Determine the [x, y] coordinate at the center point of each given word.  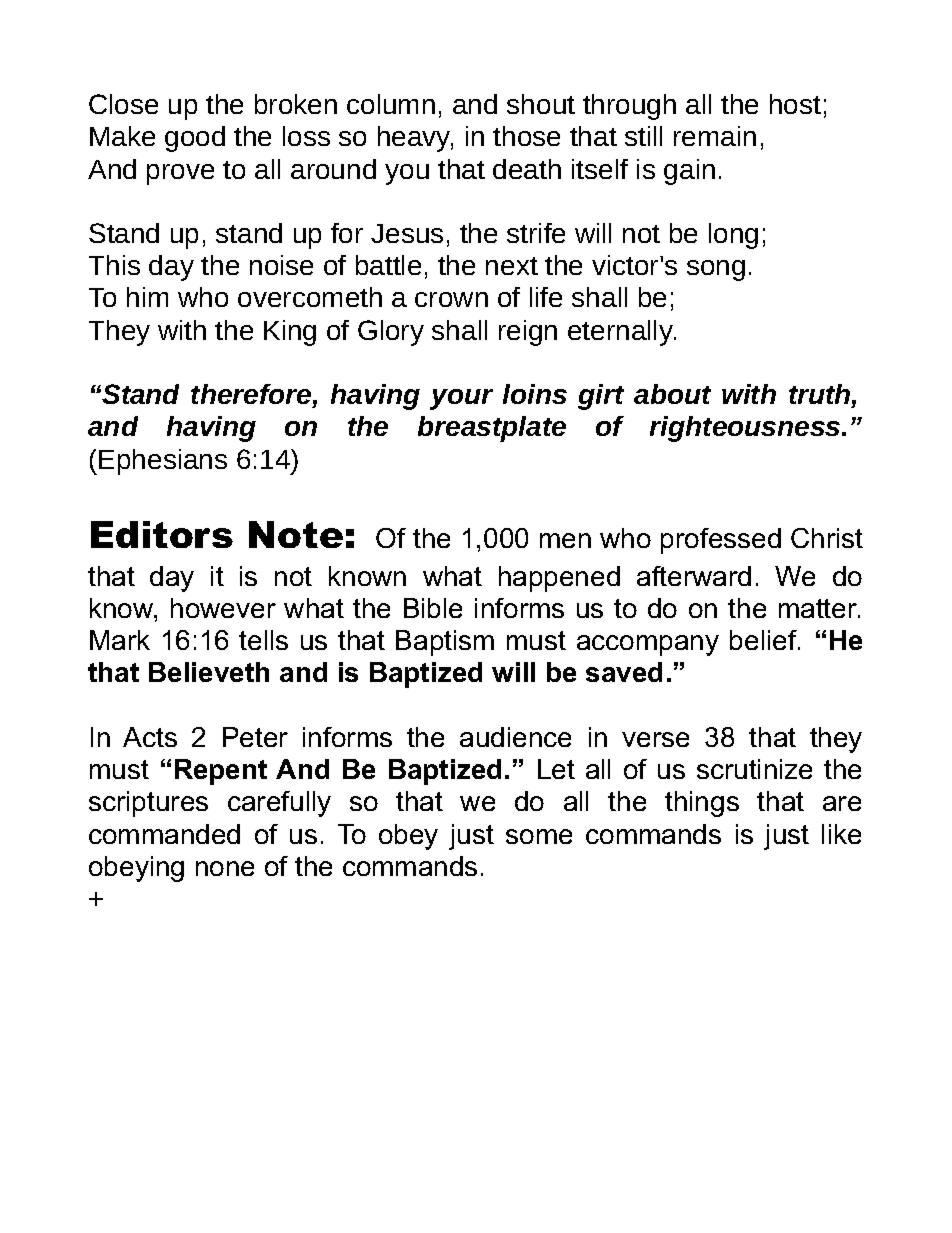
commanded [164, 834]
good [195, 139]
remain [715, 136]
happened [559, 579]
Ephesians [163, 462]
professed [721, 541]
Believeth [209, 672]
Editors [162, 534]
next [512, 266]
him [147, 297]
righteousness [746, 429]
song [716, 270]
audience [515, 737]
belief [764, 640]
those [526, 136]
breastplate [492, 429]
